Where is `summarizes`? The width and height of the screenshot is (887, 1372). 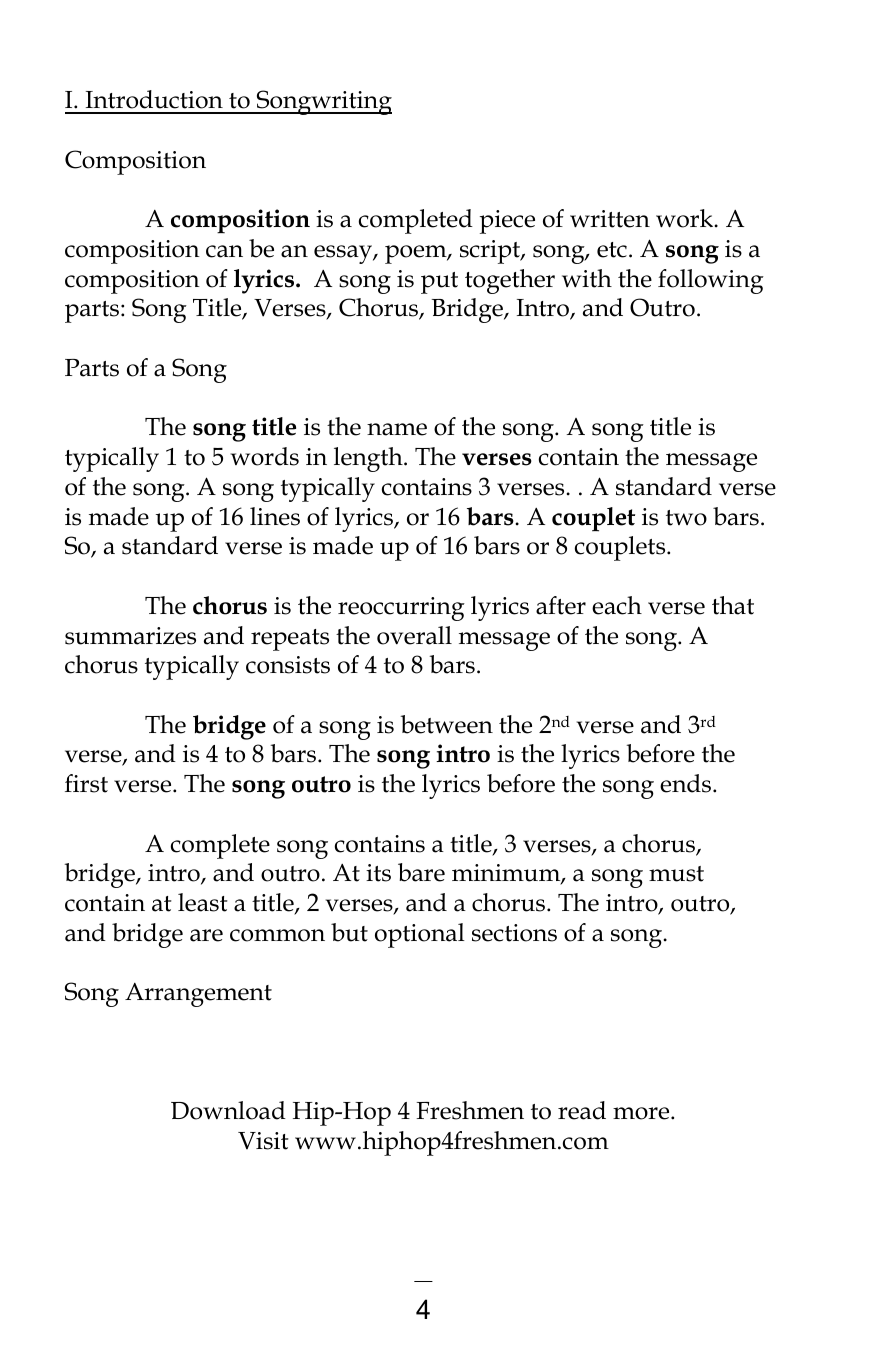 summarizes is located at coordinates (130, 636).
